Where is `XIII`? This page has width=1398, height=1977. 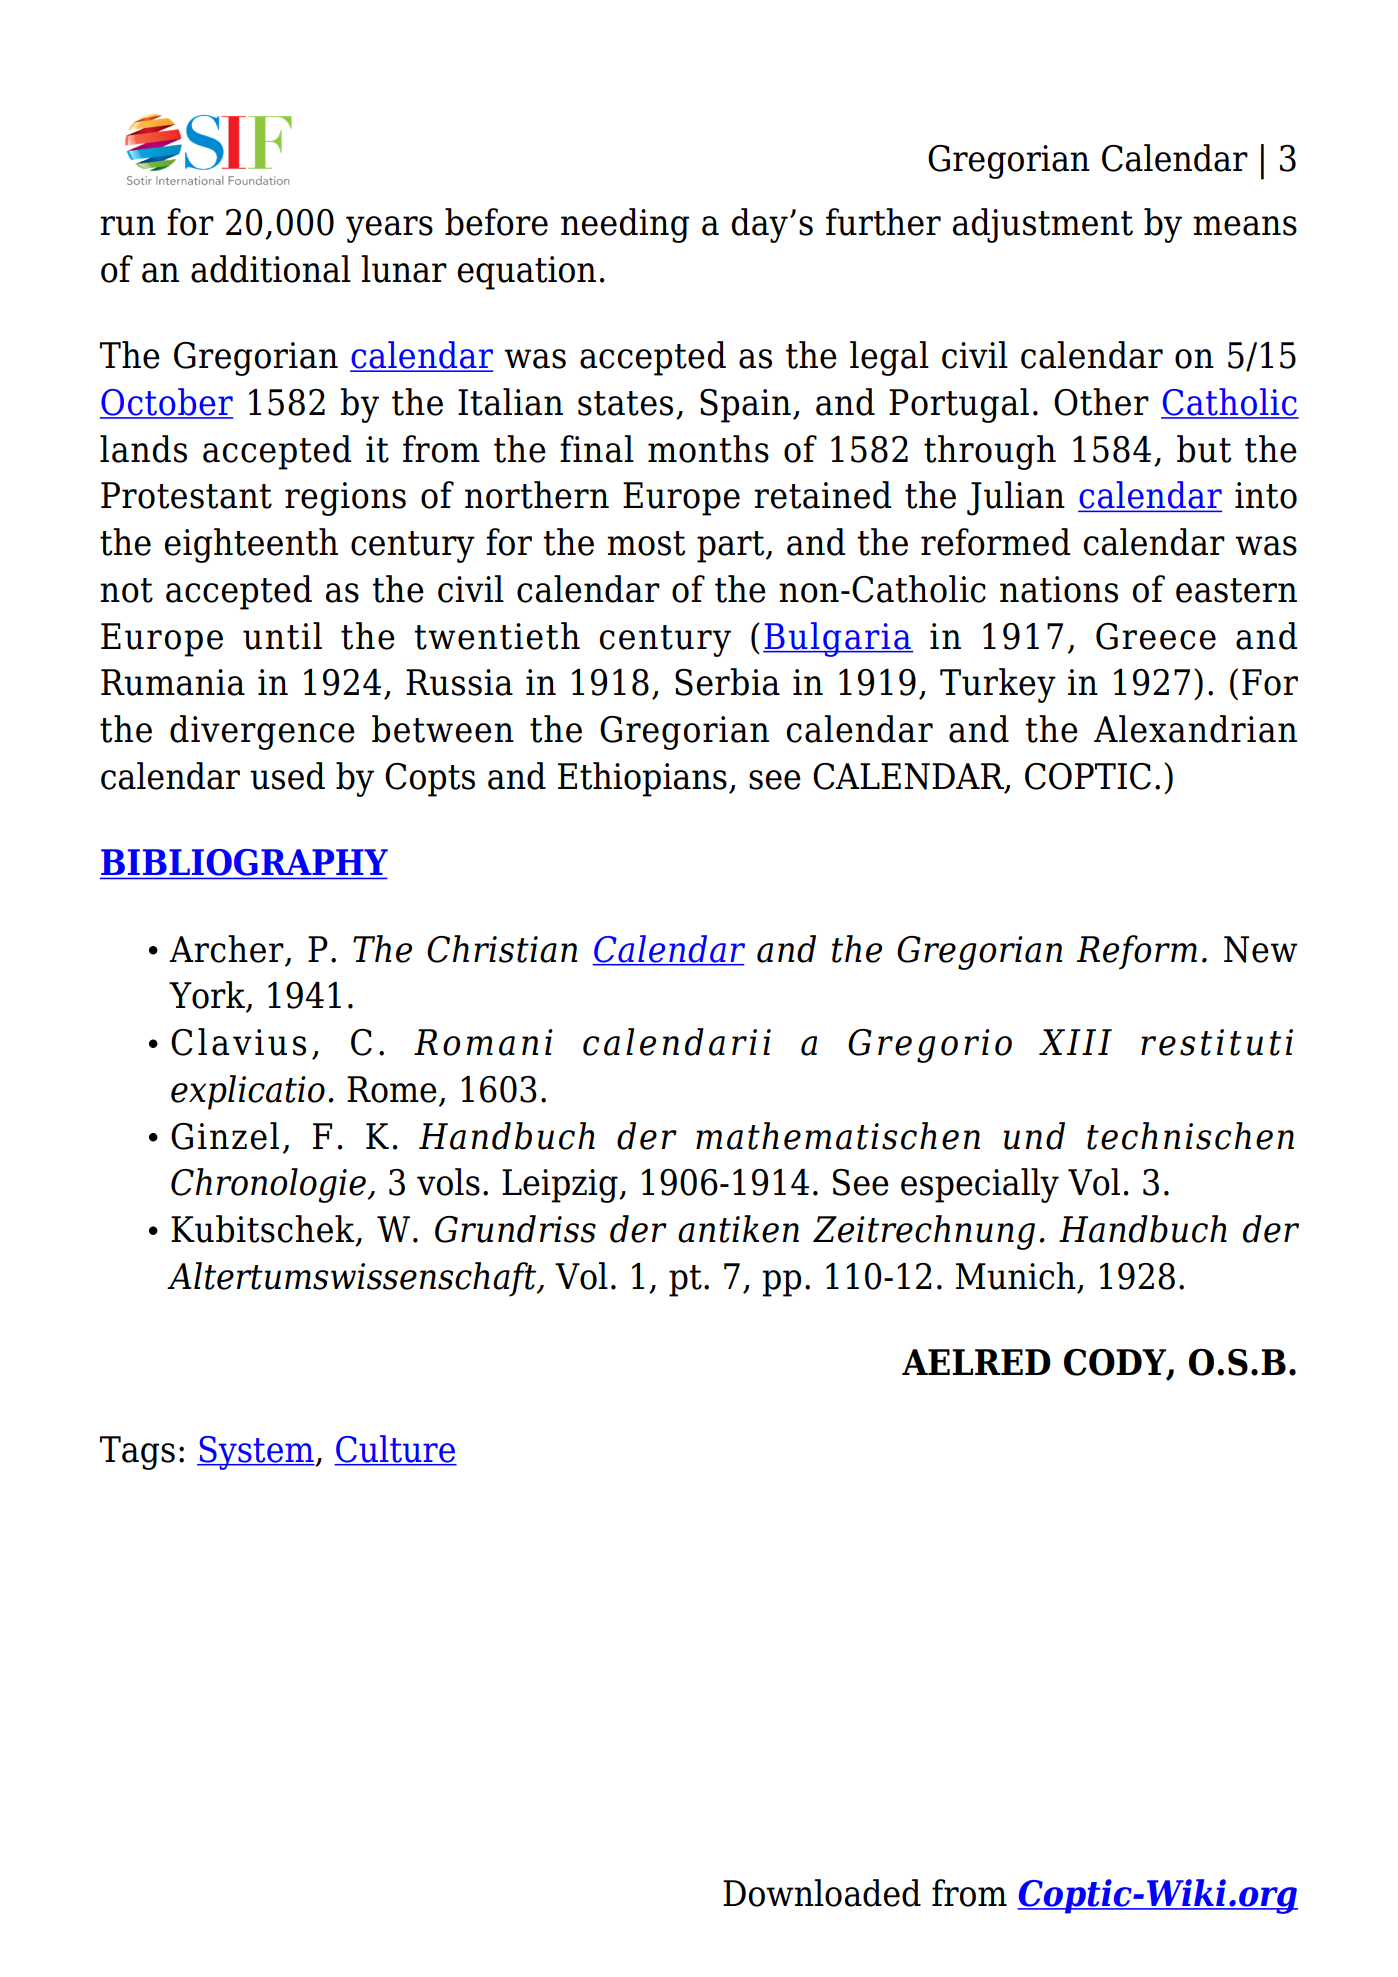
XIII is located at coordinates (1075, 1042).
